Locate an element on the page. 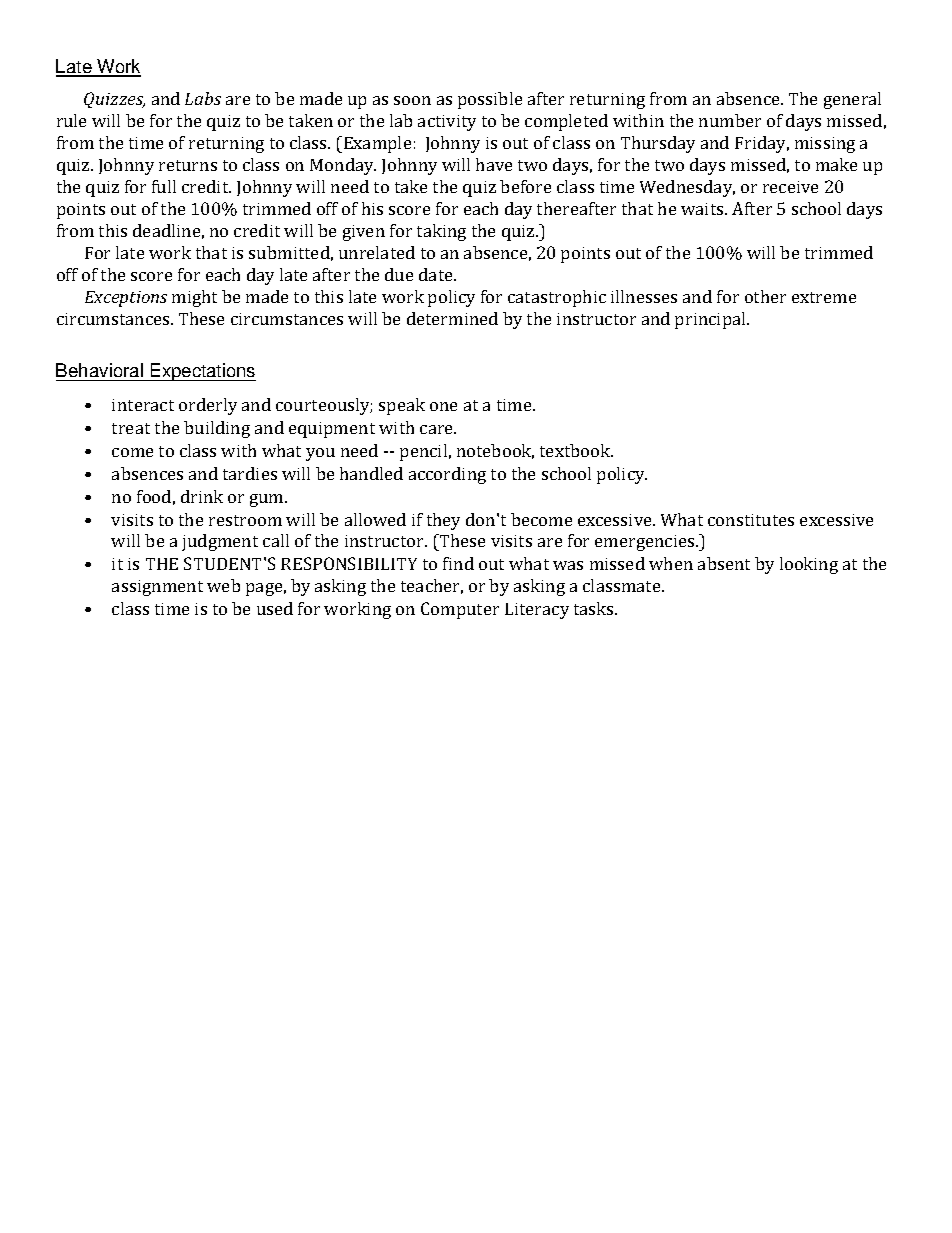 The image size is (952, 1233). number is located at coordinates (730, 120).
